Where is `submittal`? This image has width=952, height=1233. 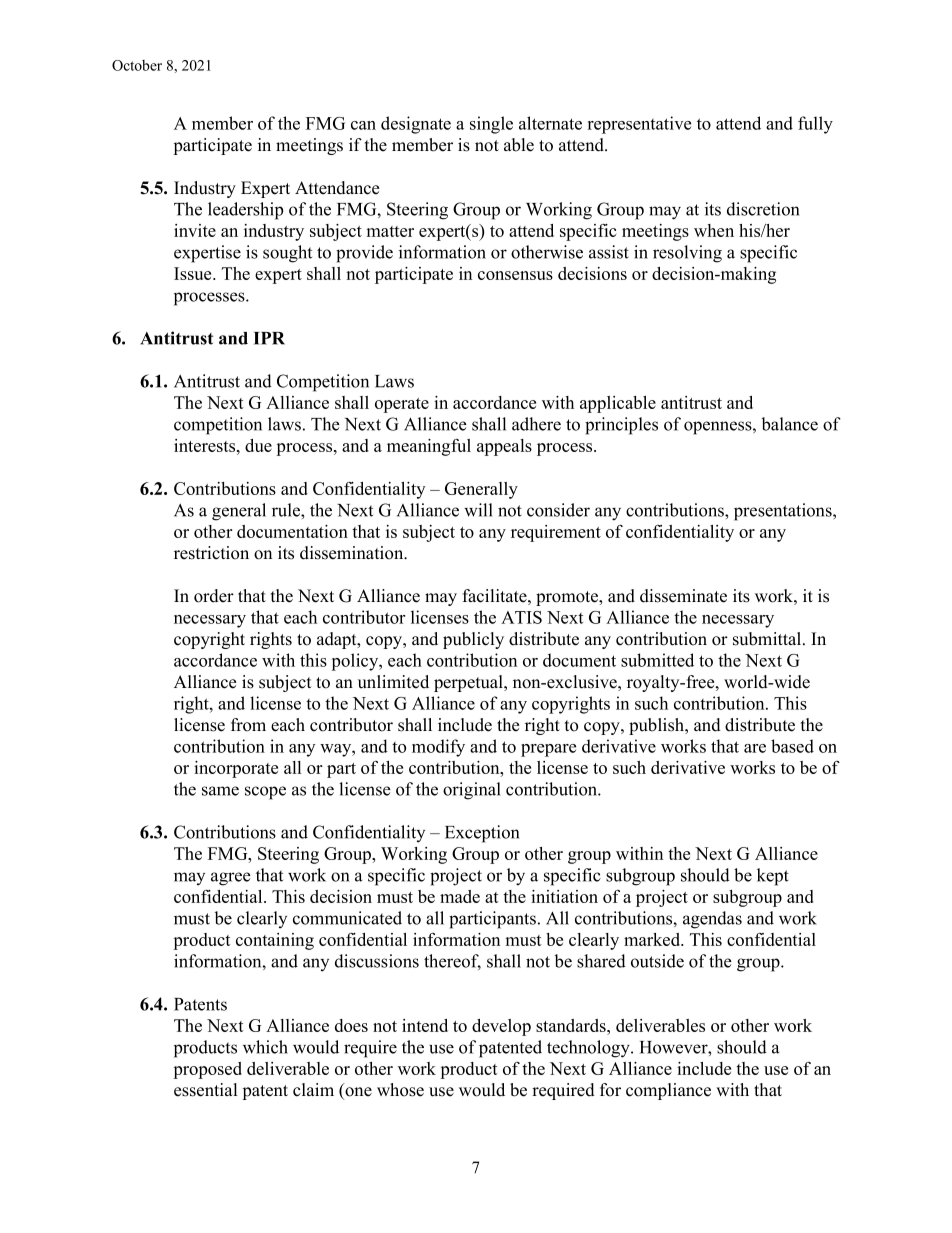
submittal is located at coordinates (768, 639).
